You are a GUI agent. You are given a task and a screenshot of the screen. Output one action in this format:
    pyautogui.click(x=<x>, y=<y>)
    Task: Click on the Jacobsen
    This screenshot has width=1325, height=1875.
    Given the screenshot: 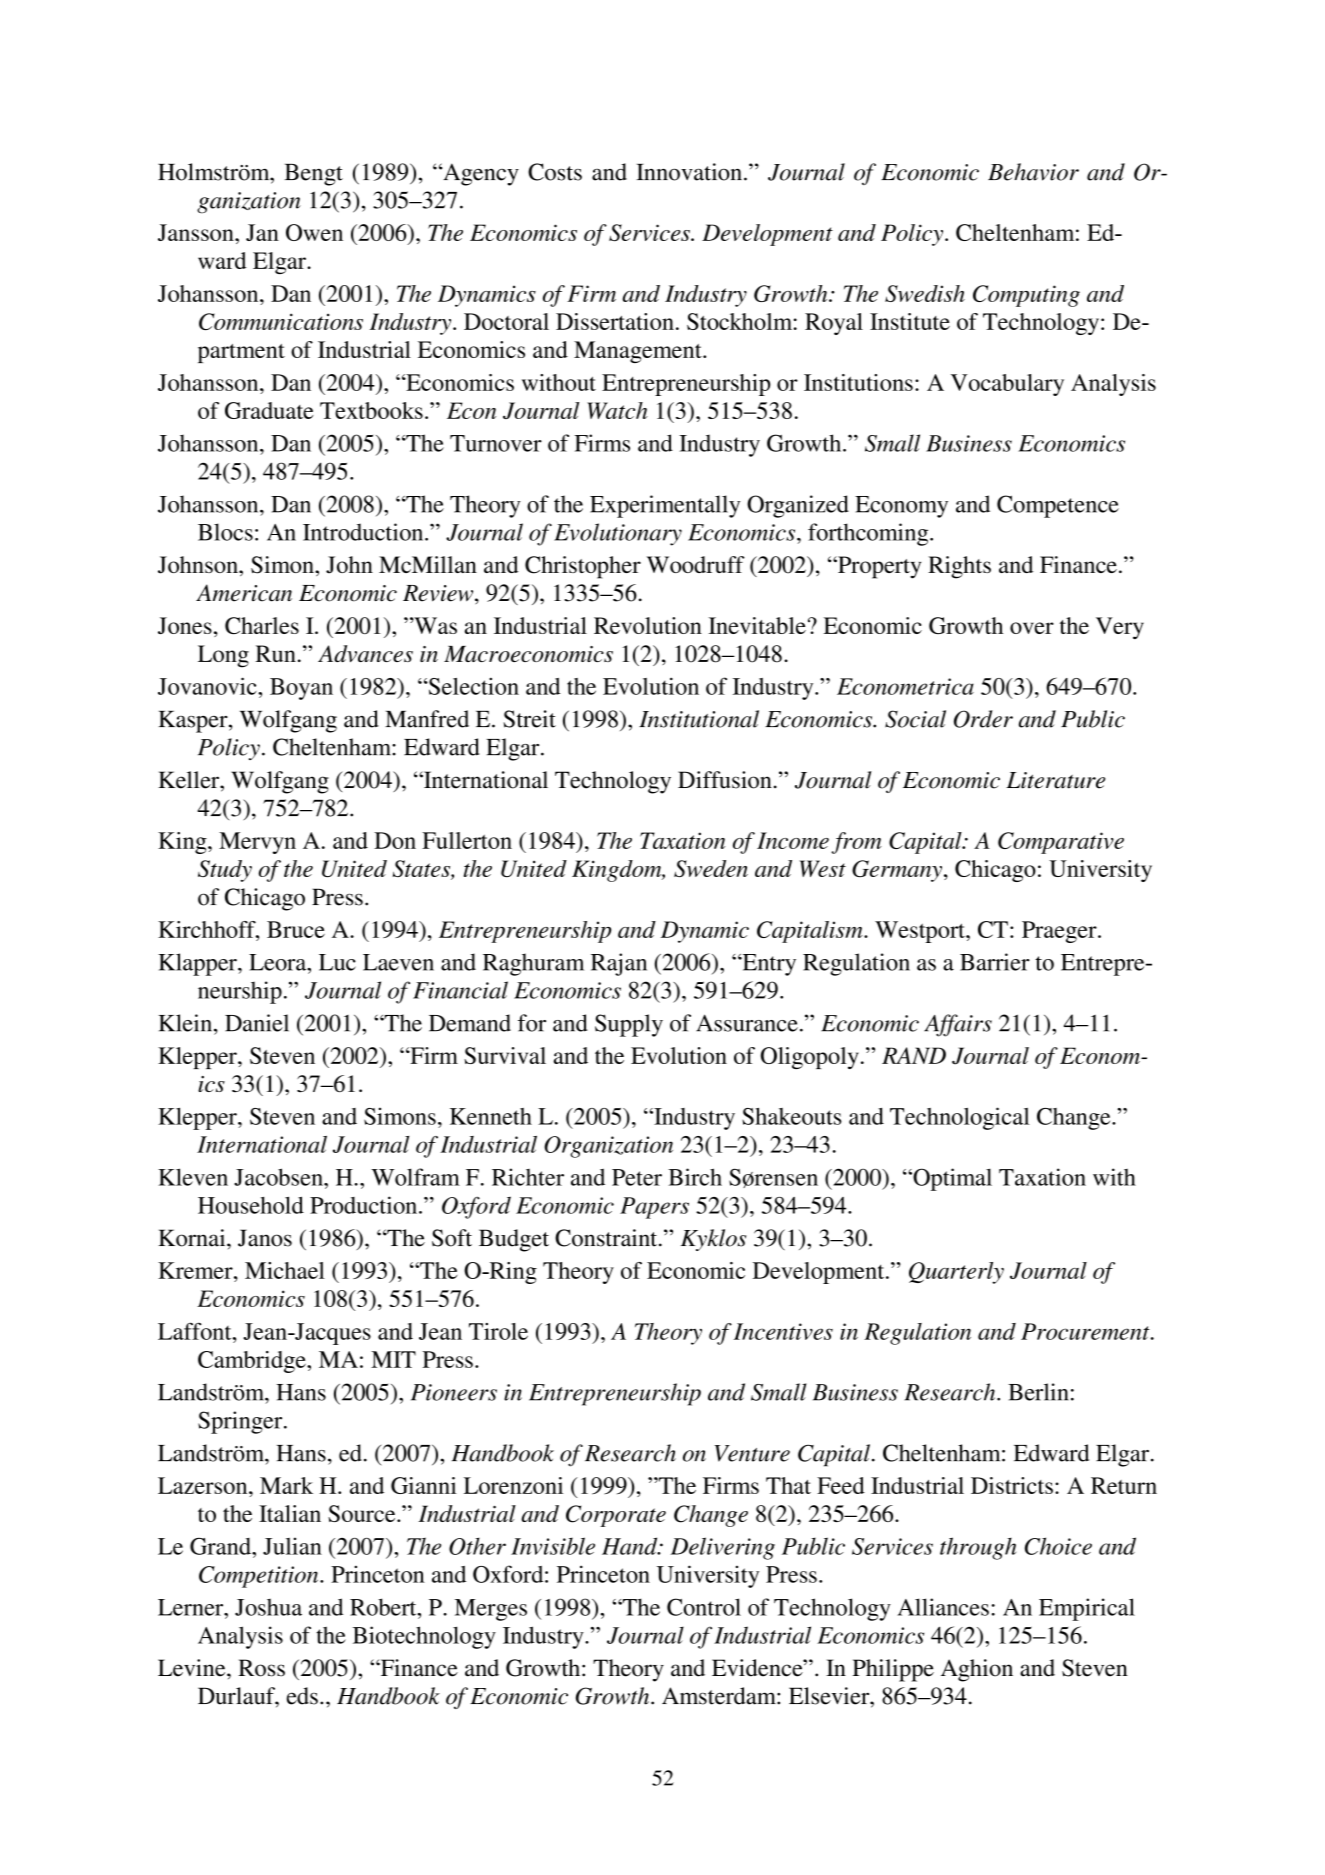 What is the action you would take?
    pyautogui.click(x=279, y=1177)
